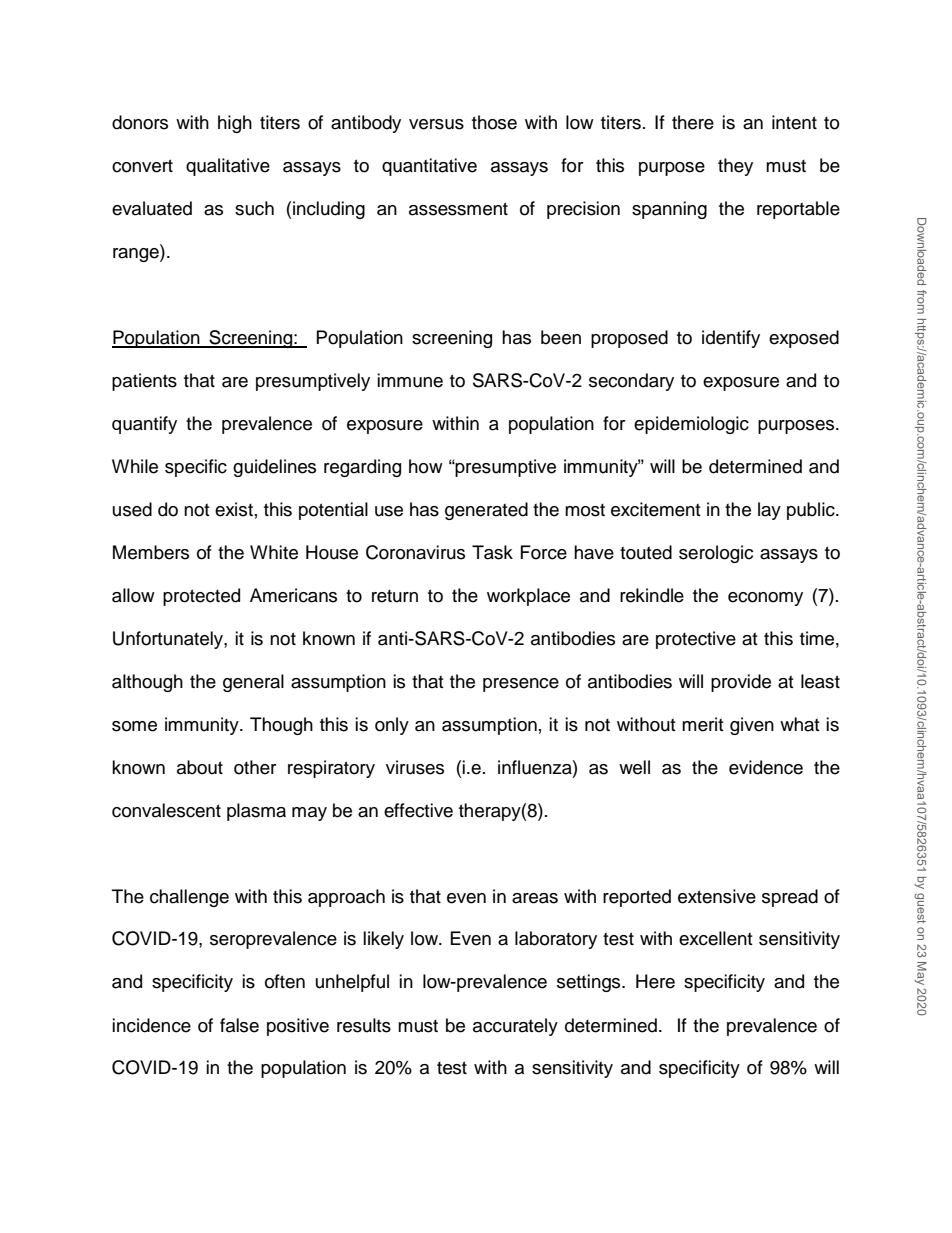 This image has height=1233, width=952. I want to click on accurately, so click(515, 1027).
